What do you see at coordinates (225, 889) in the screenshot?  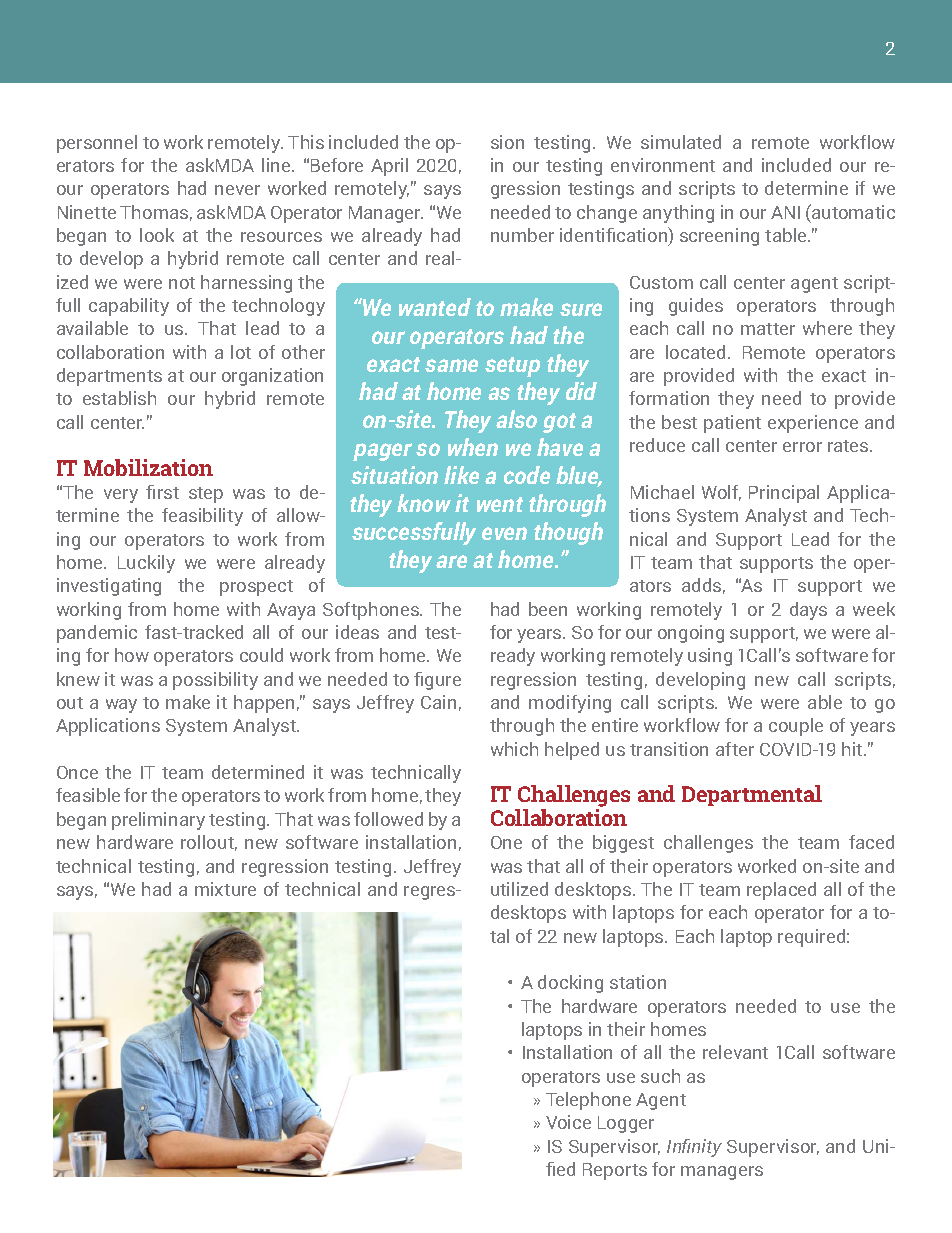 I see `mixture` at bounding box center [225, 889].
